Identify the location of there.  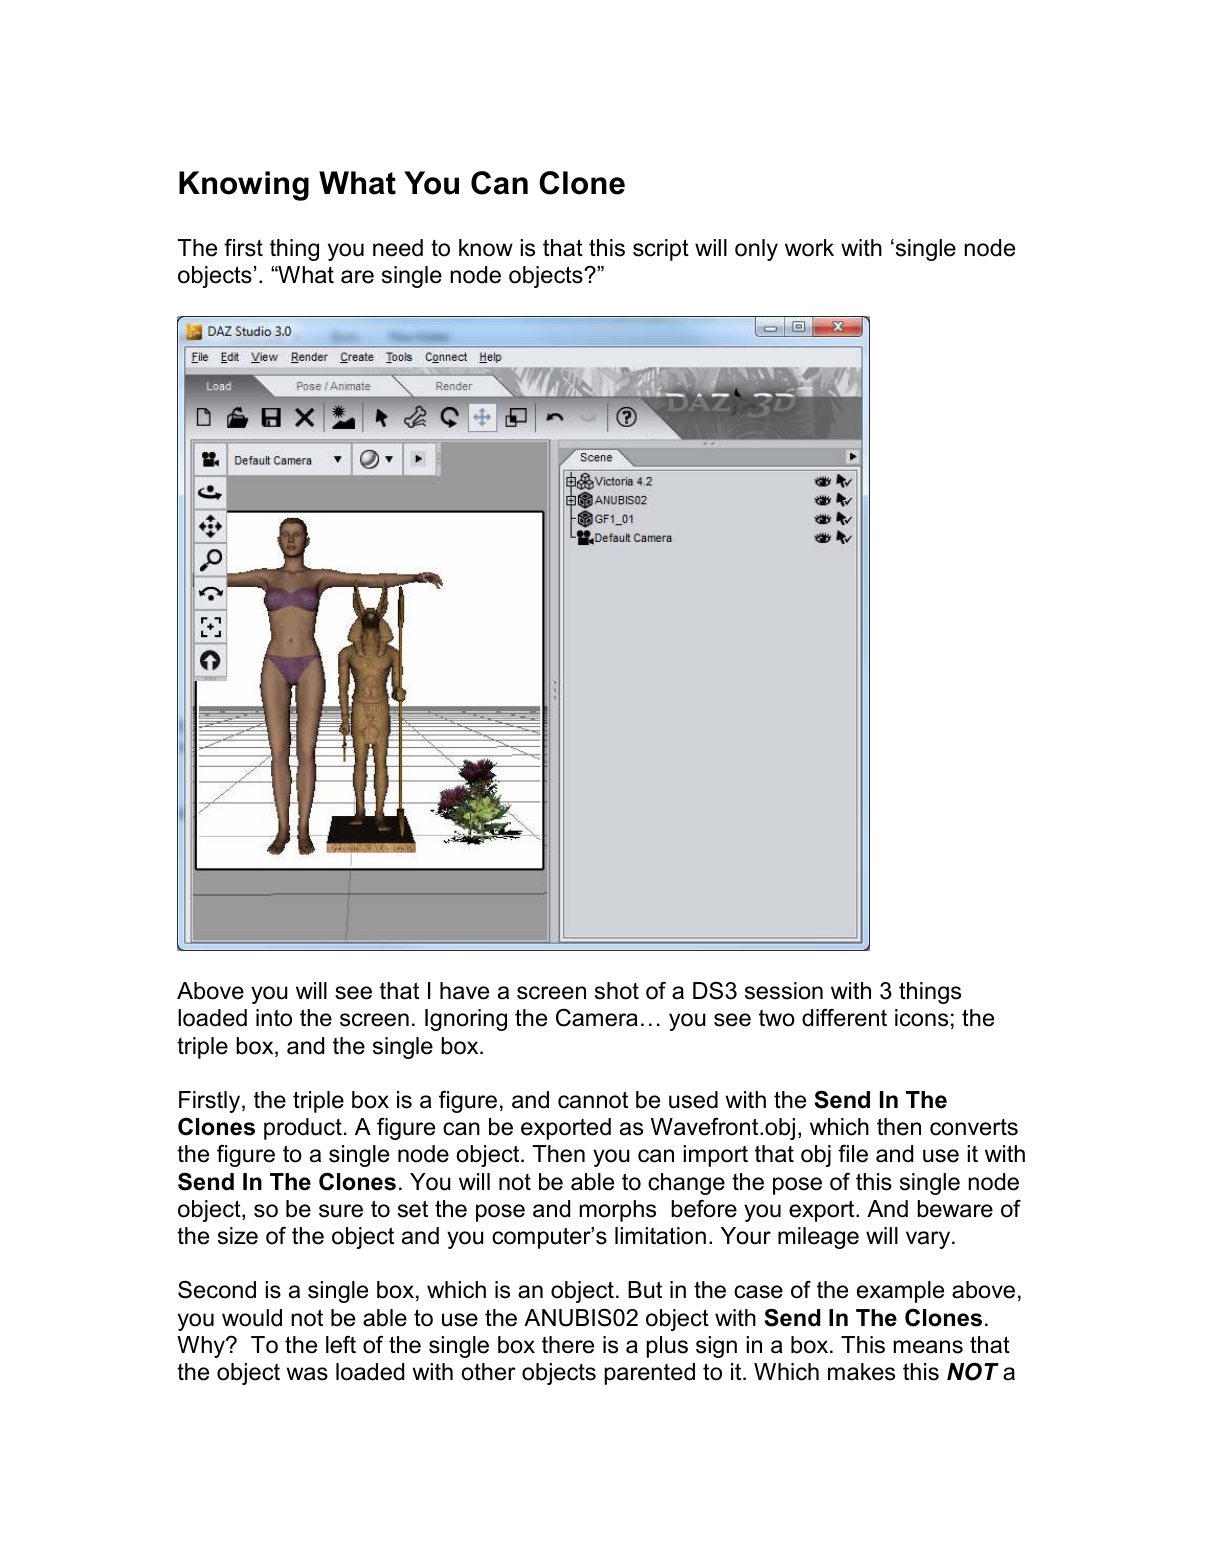
(568, 1345).
